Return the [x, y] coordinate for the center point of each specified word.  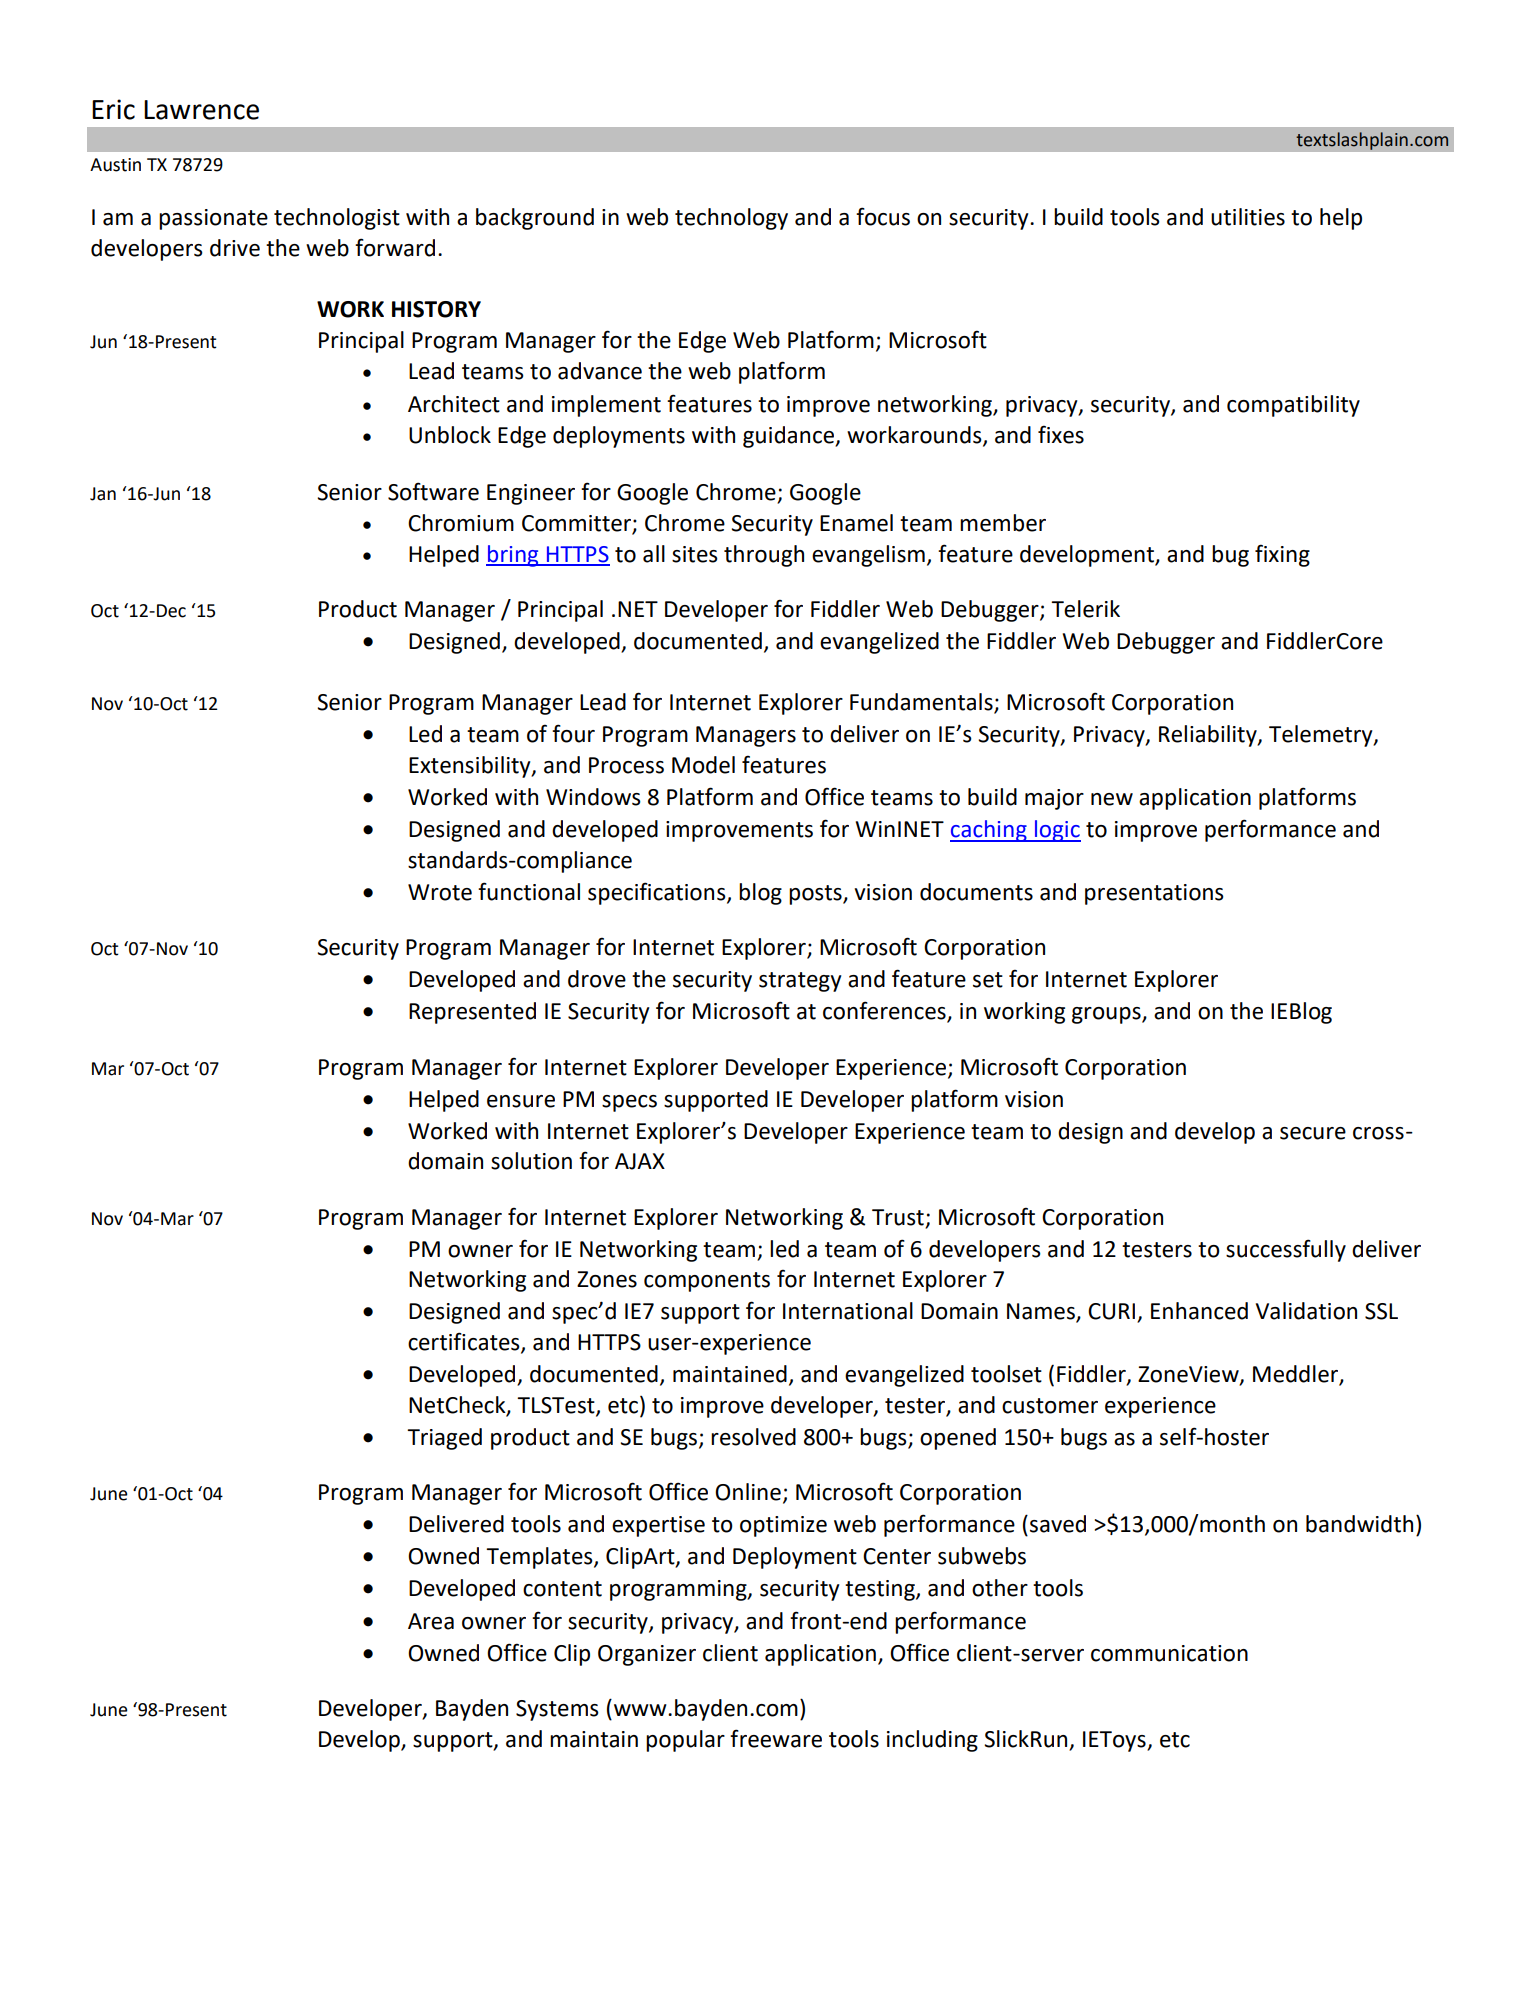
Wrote [440, 892]
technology [731, 219]
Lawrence [201, 110]
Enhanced [1199, 1311]
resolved [753, 1437]
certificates [465, 1342]
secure [1313, 1133]
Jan [103, 494]
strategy [800, 982]
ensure [521, 1101]
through [764, 556]
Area [431, 1621]
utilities [1248, 217]
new [1112, 799]
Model [703, 765]
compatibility [1293, 406]
